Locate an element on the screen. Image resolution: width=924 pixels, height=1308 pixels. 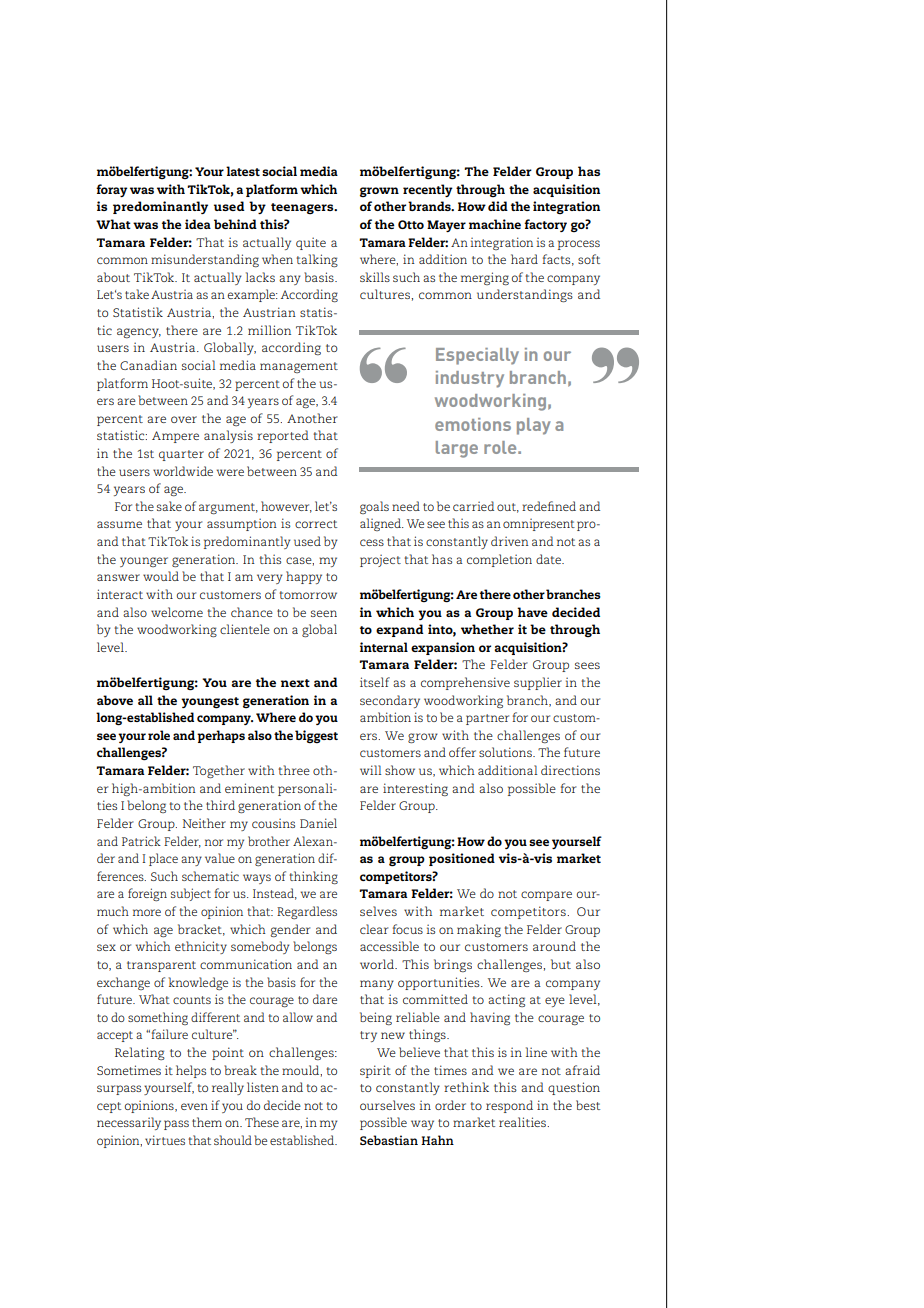
internal is located at coordinates (384, 647).
